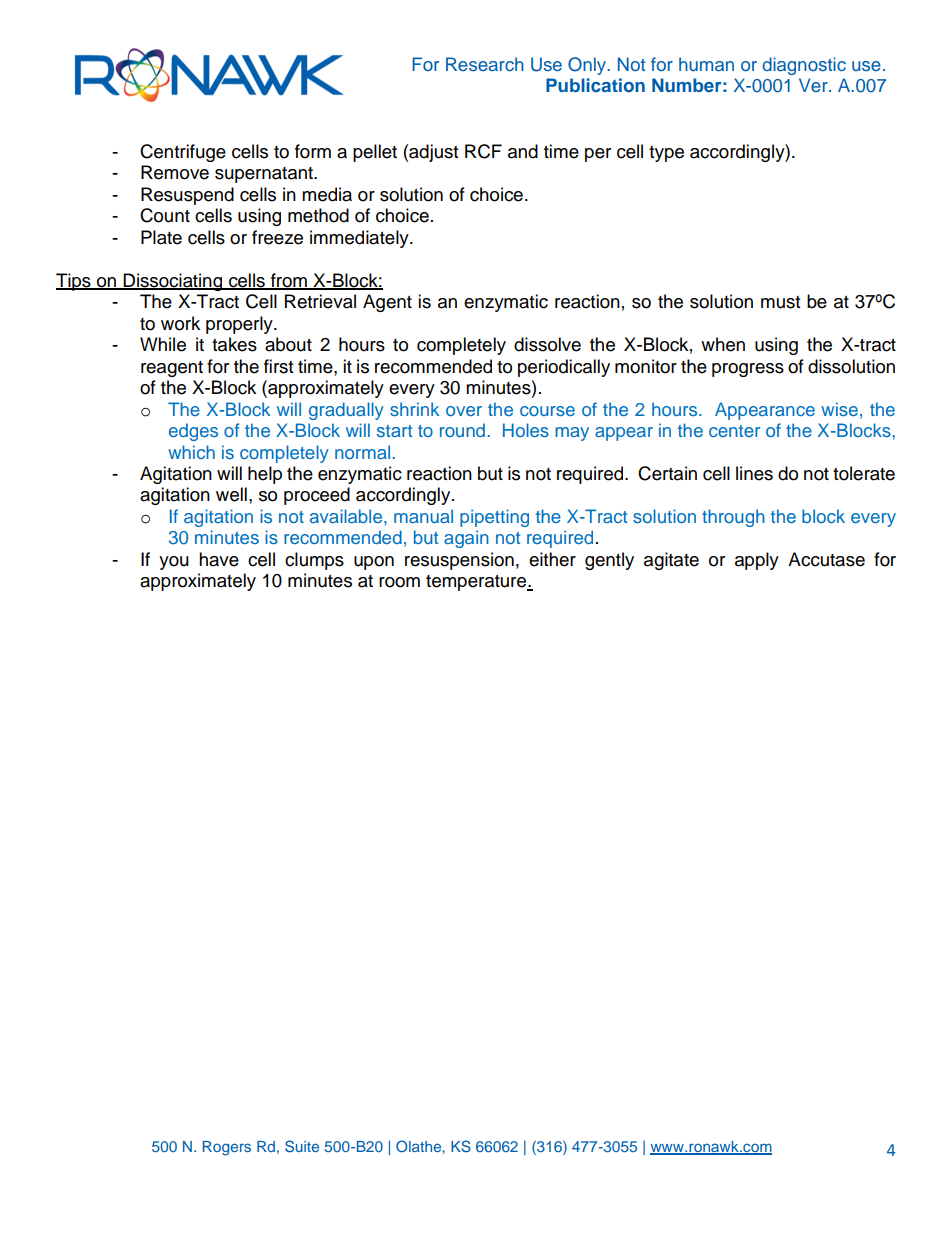  What do you see at coordinates (757, 561) in the document?
I see `apply` at bounding box center [757, 561].
